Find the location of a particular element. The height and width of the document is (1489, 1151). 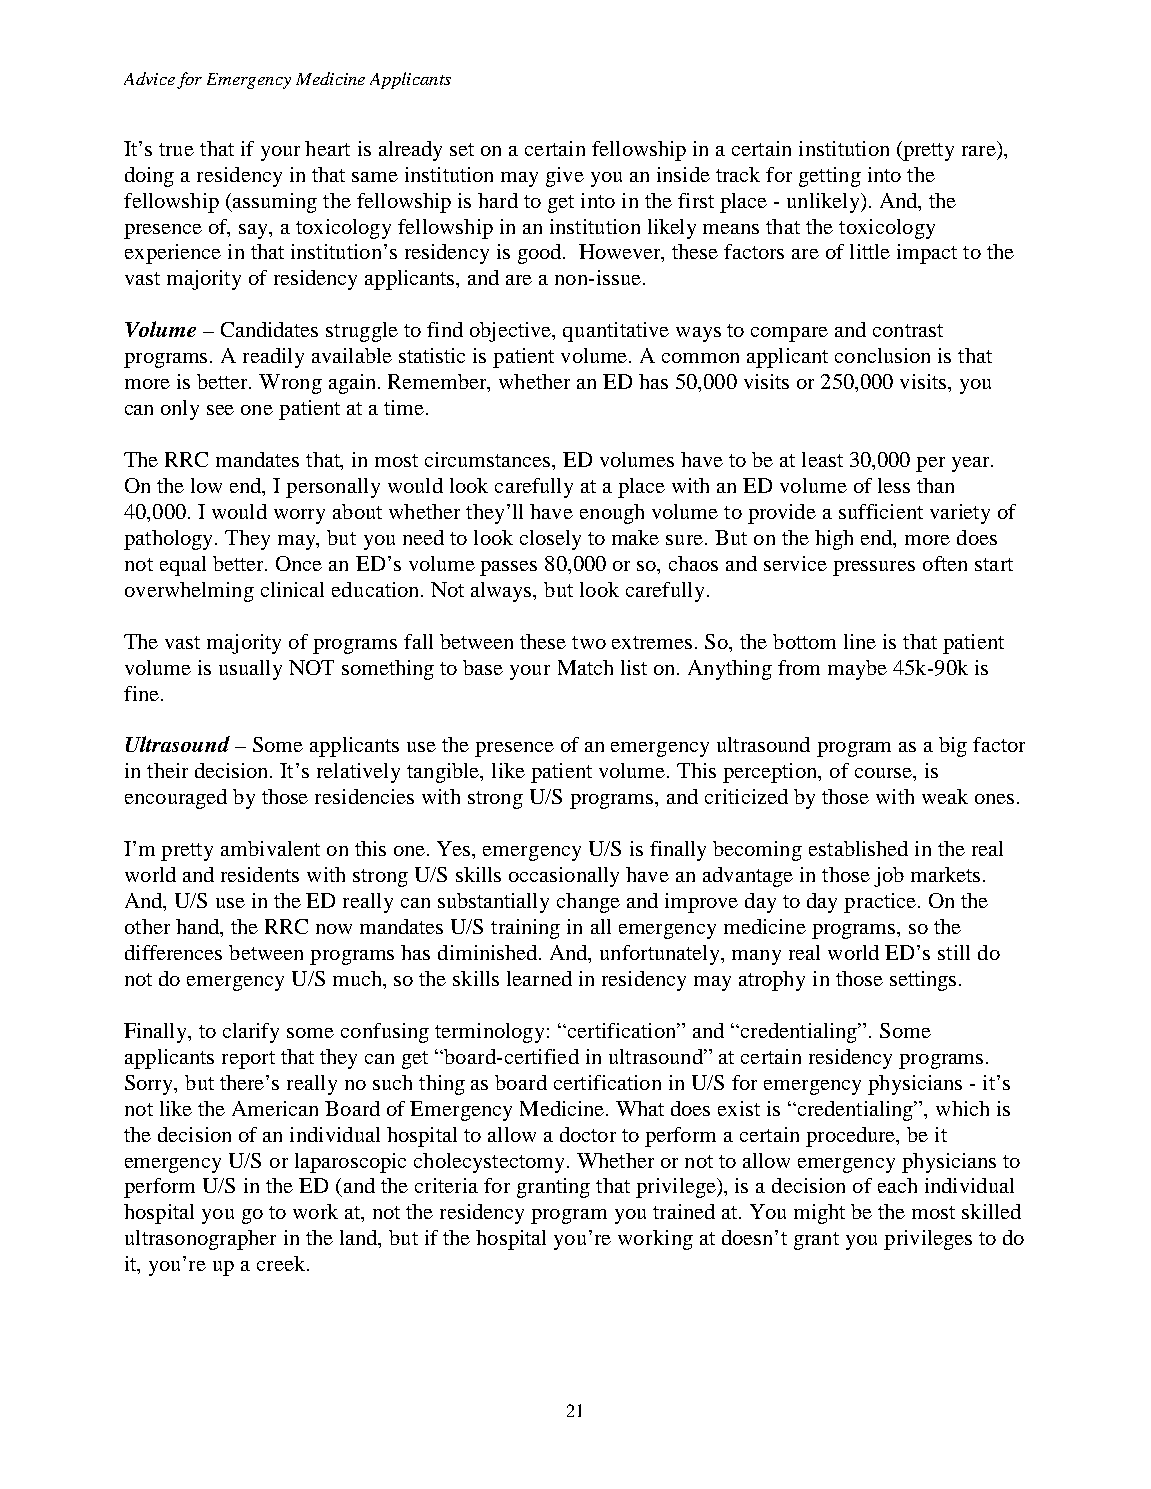

each is located at coordinates (897, 1185).
